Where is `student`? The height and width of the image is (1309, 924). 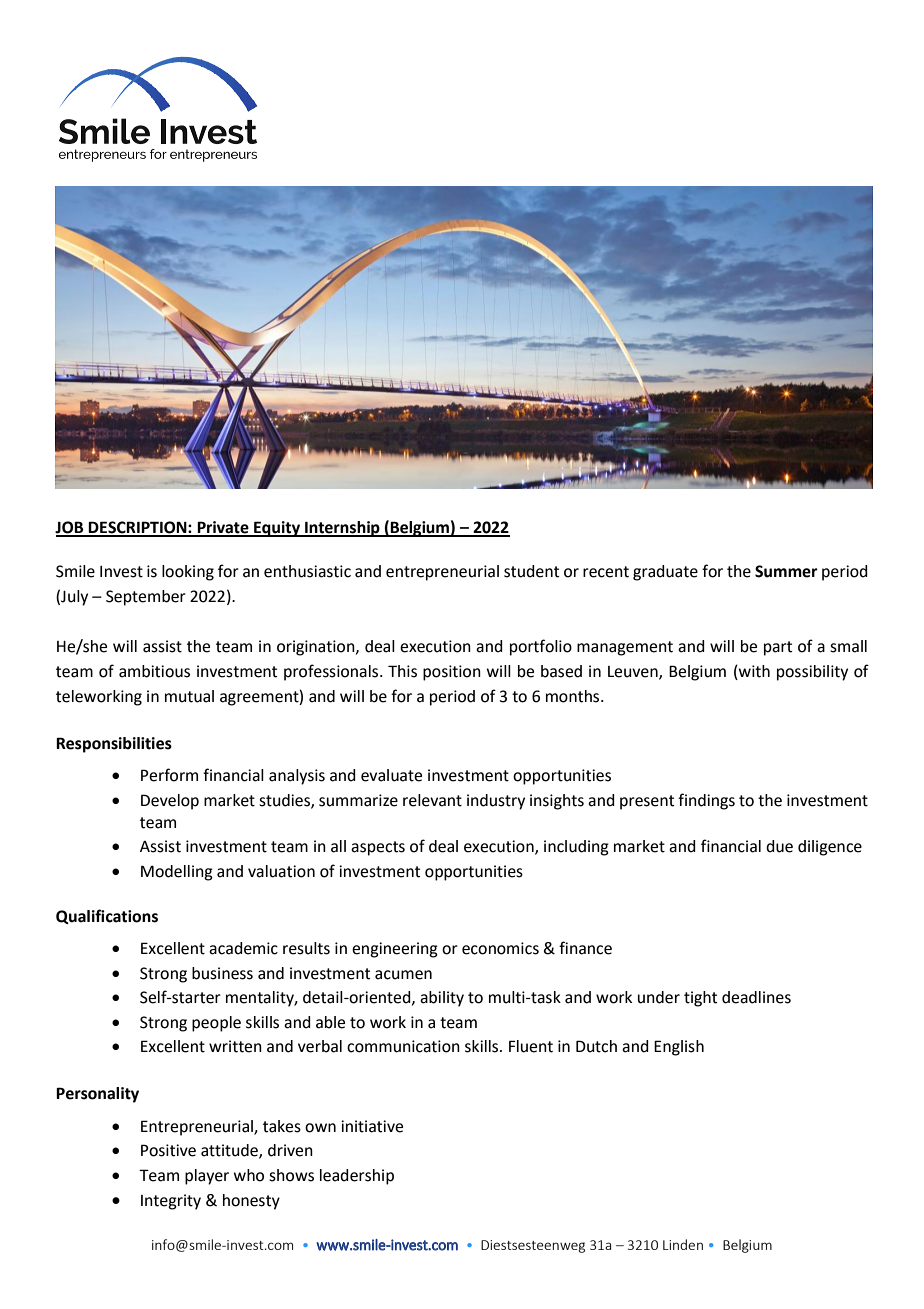
student is located at coordinates (531, 571).
